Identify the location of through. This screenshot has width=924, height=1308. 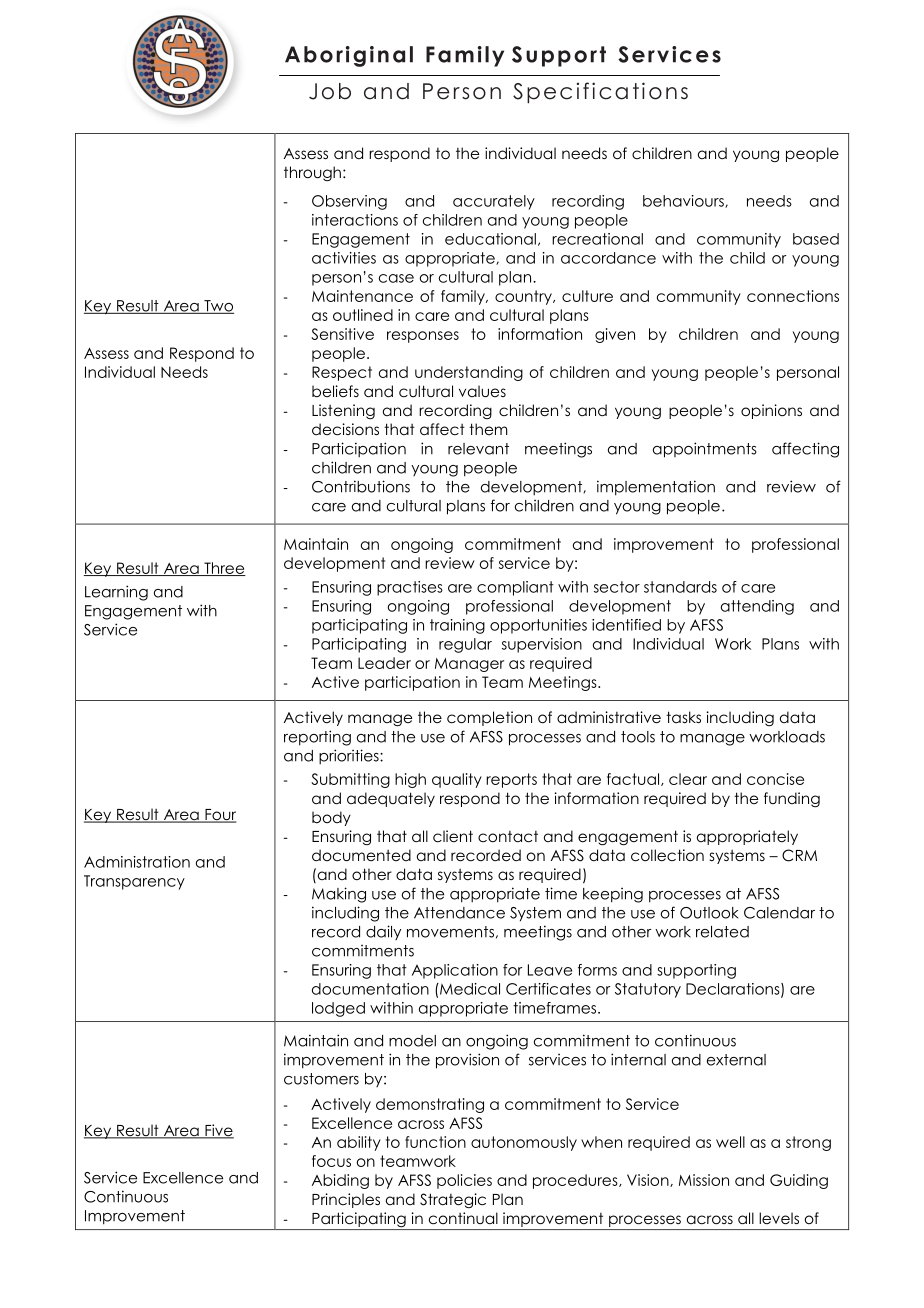
(312, 173).
